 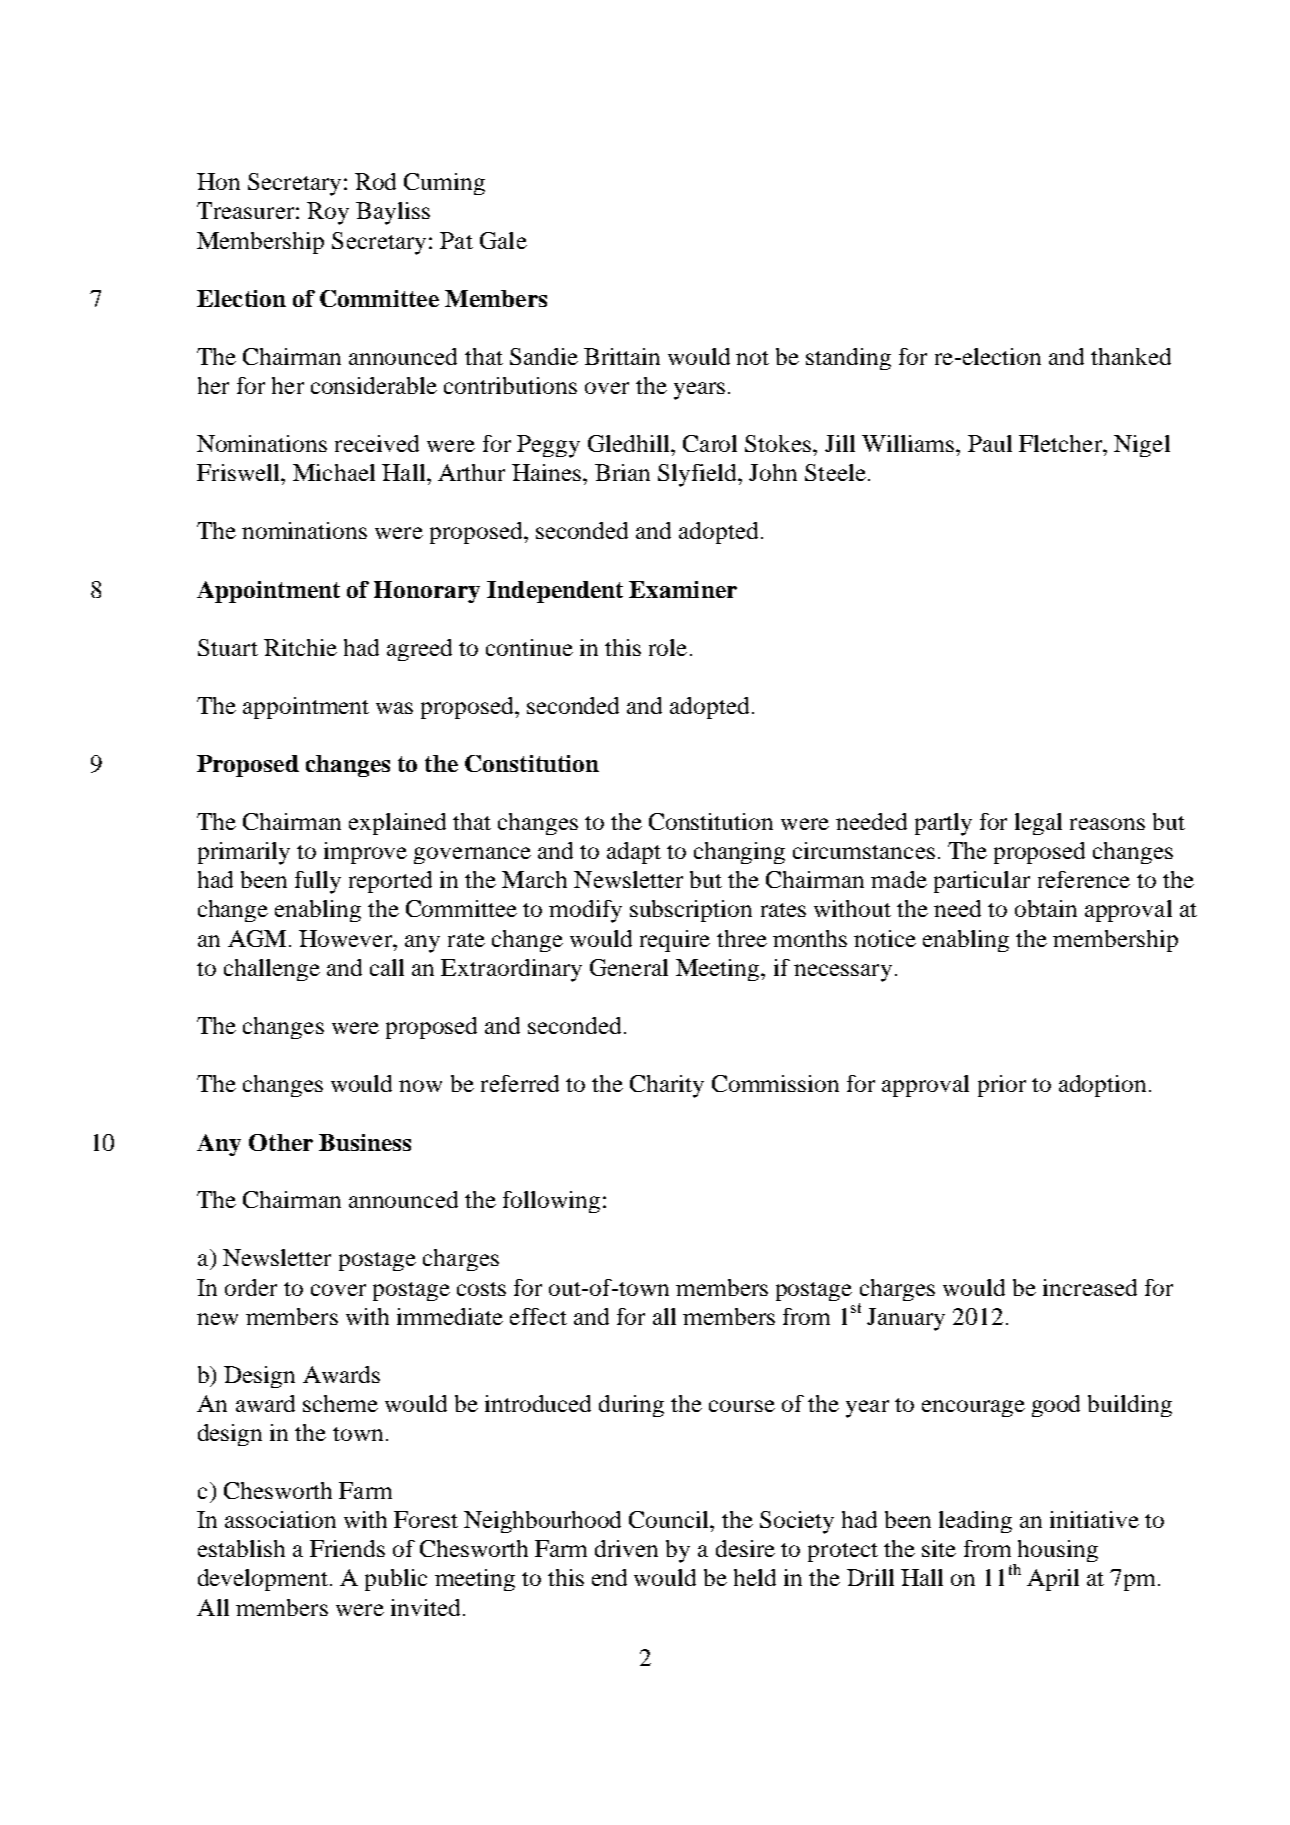 I want to click on was, so click(x=394, y=708).
